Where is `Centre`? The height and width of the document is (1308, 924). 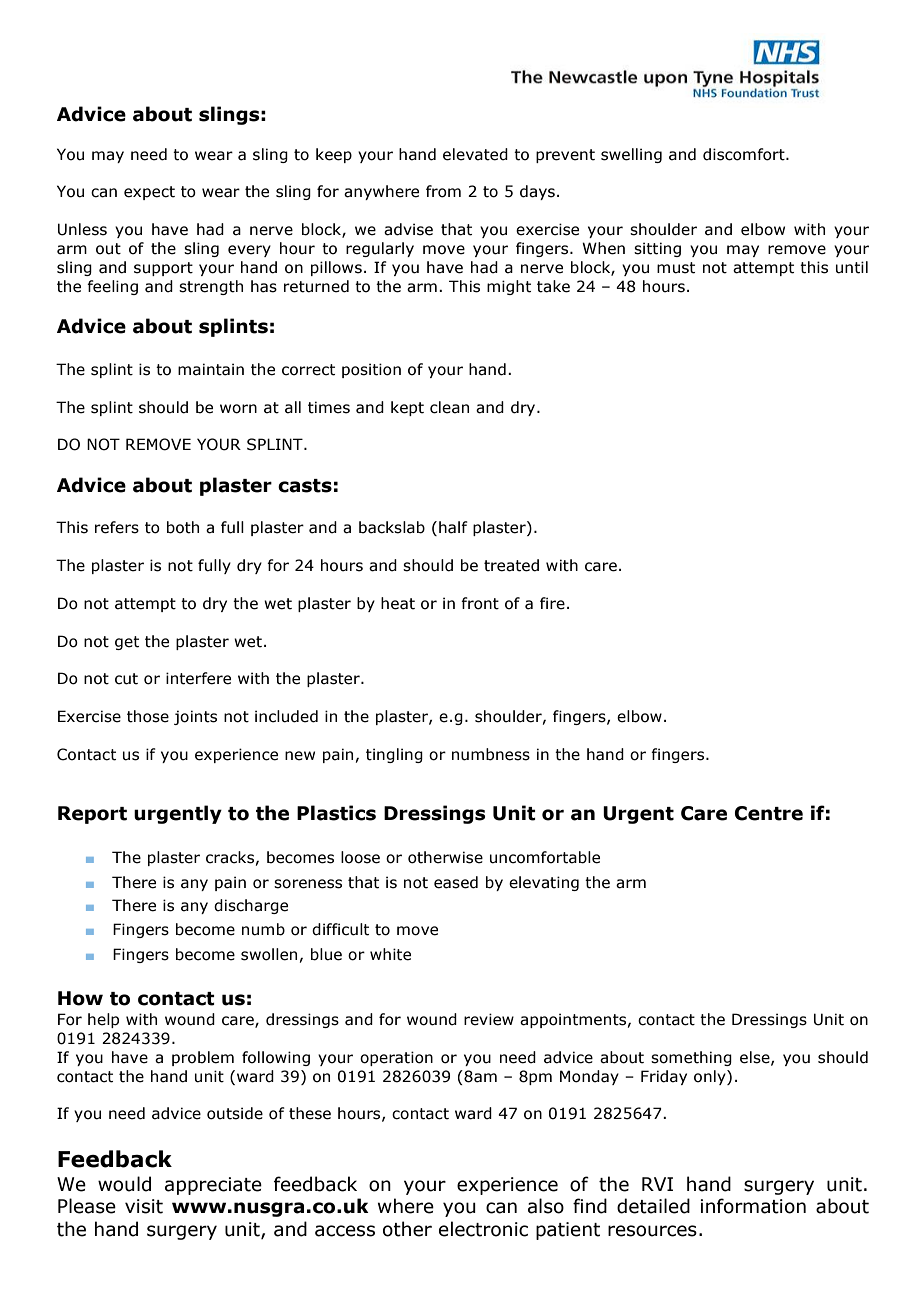 Centre is located at coordinates (769, 813).
